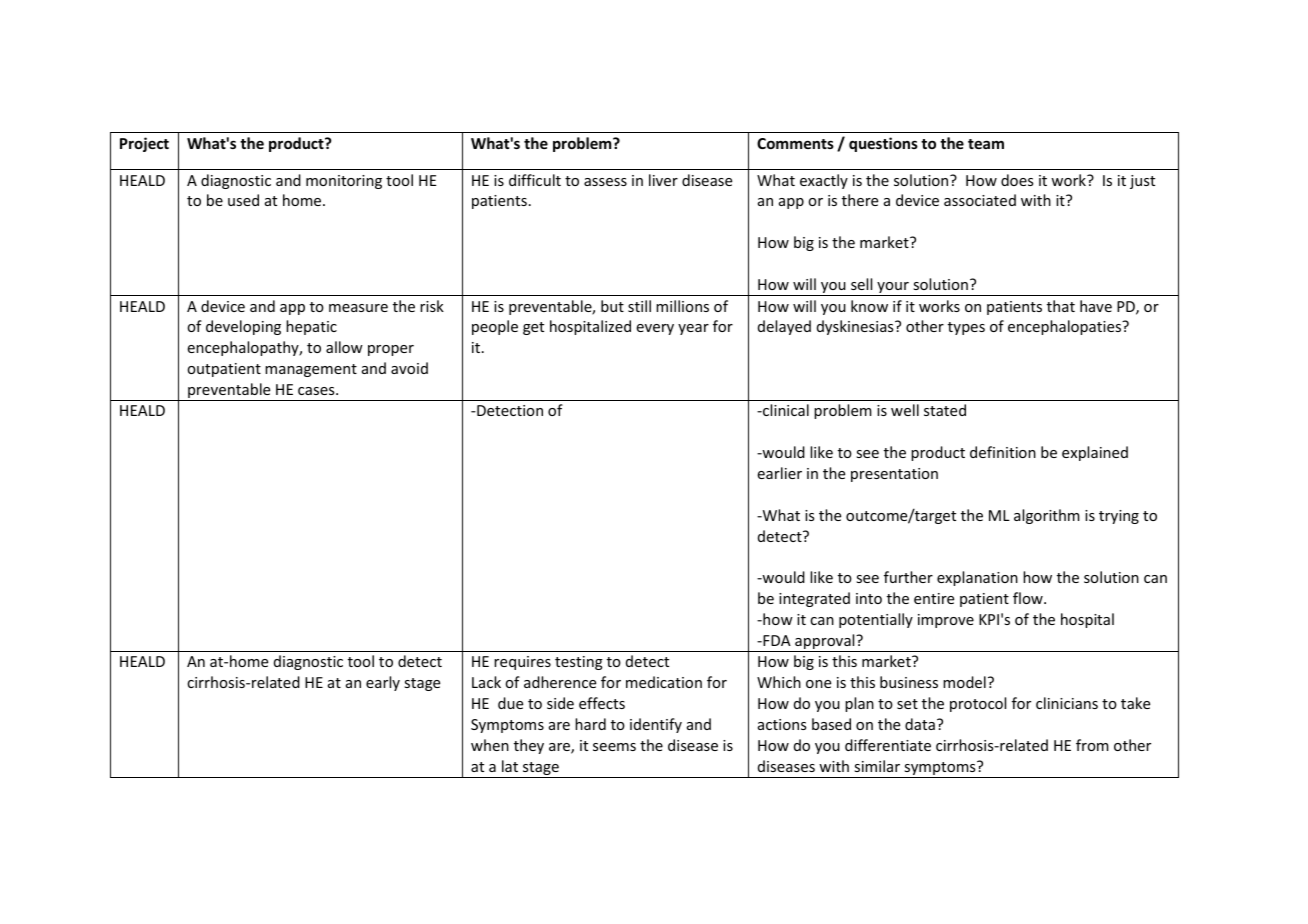  I want to click on earlier, so click(779, 473).
